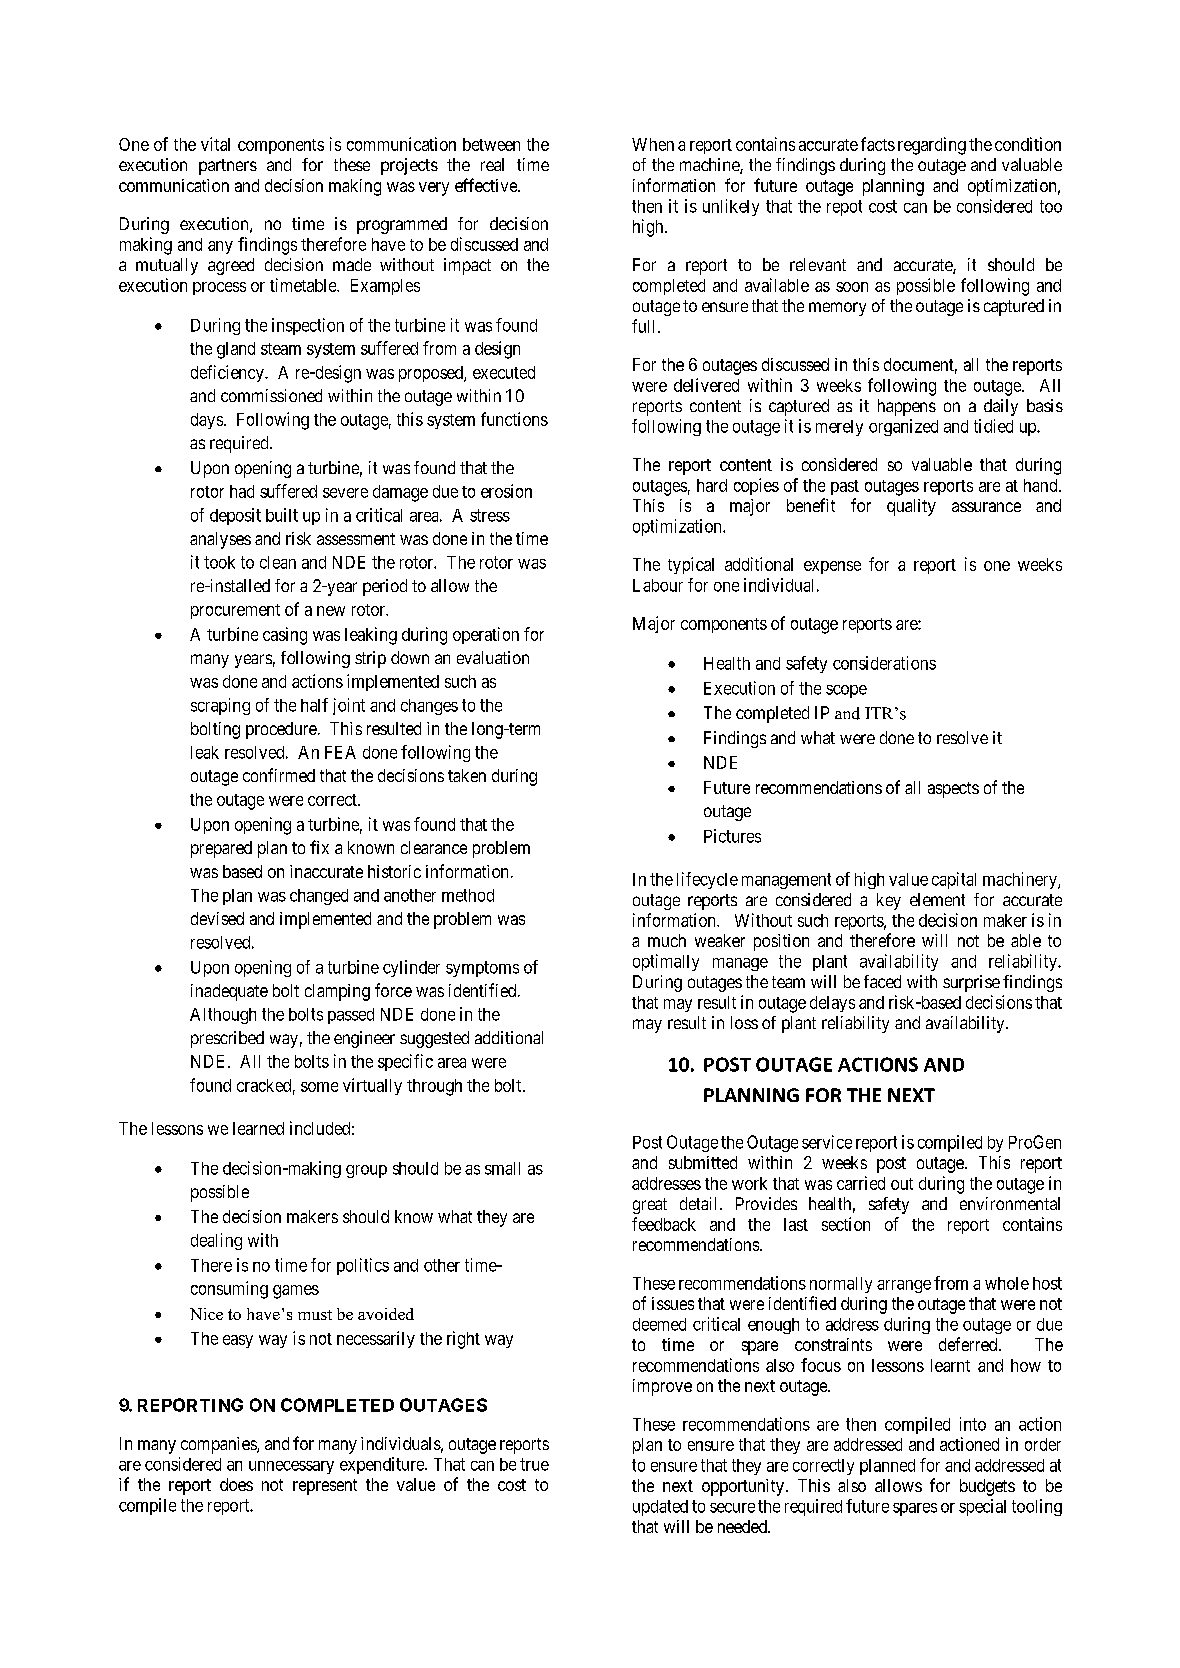 Image resolution: width=1180 pixels, height=1668 pixels. Describe the element at coordinates (660, 1508) in the screenshot. I see `updated` at that location.
